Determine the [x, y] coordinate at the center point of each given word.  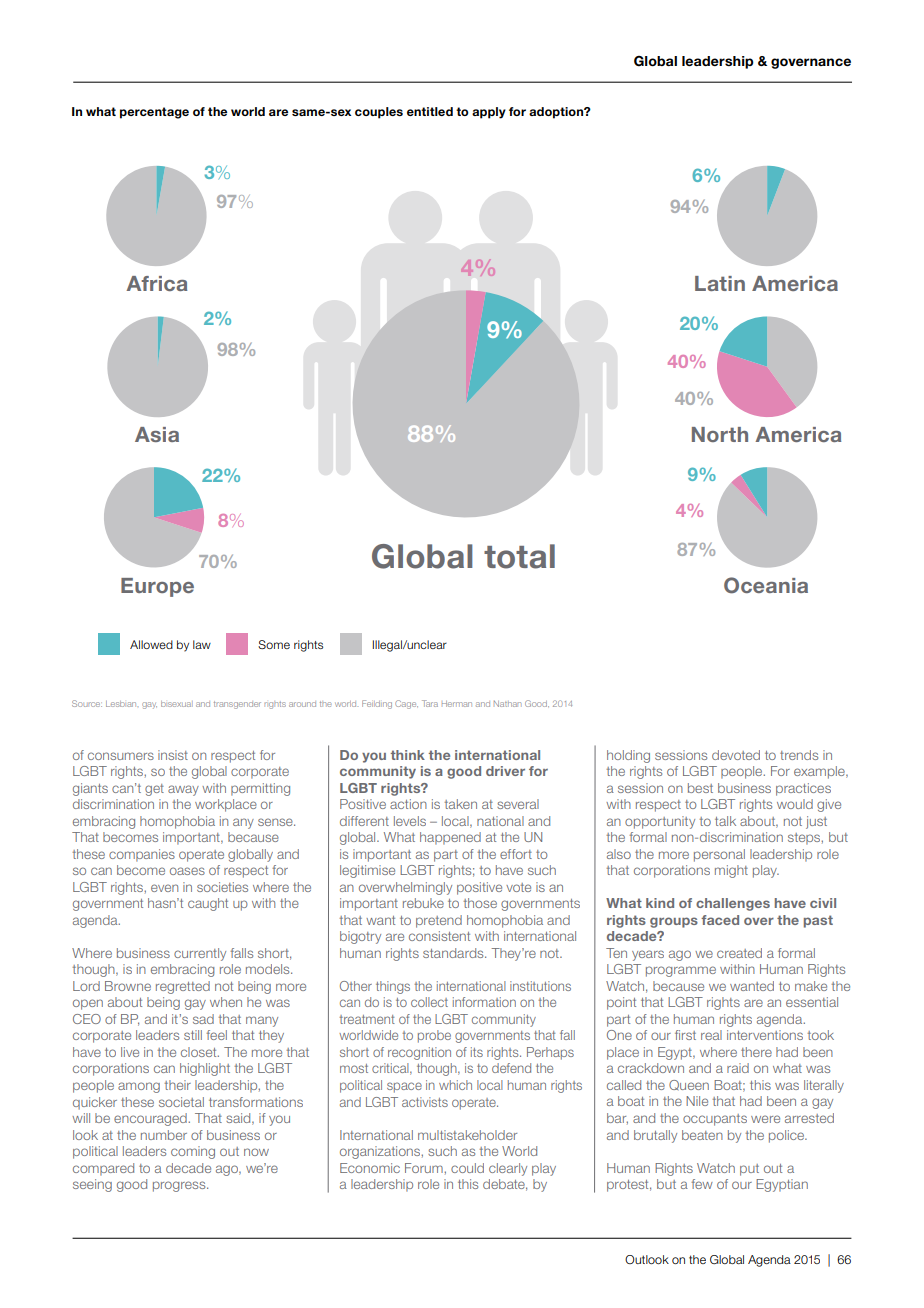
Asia [157, 434]
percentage [154, 113]
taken [460, 804]
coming [193, 1152]
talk [725, 821]
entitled [430, 111]
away [183, 790]
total [519, 556]
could [467, 1168]
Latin [720, 283]
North [720, 434]
